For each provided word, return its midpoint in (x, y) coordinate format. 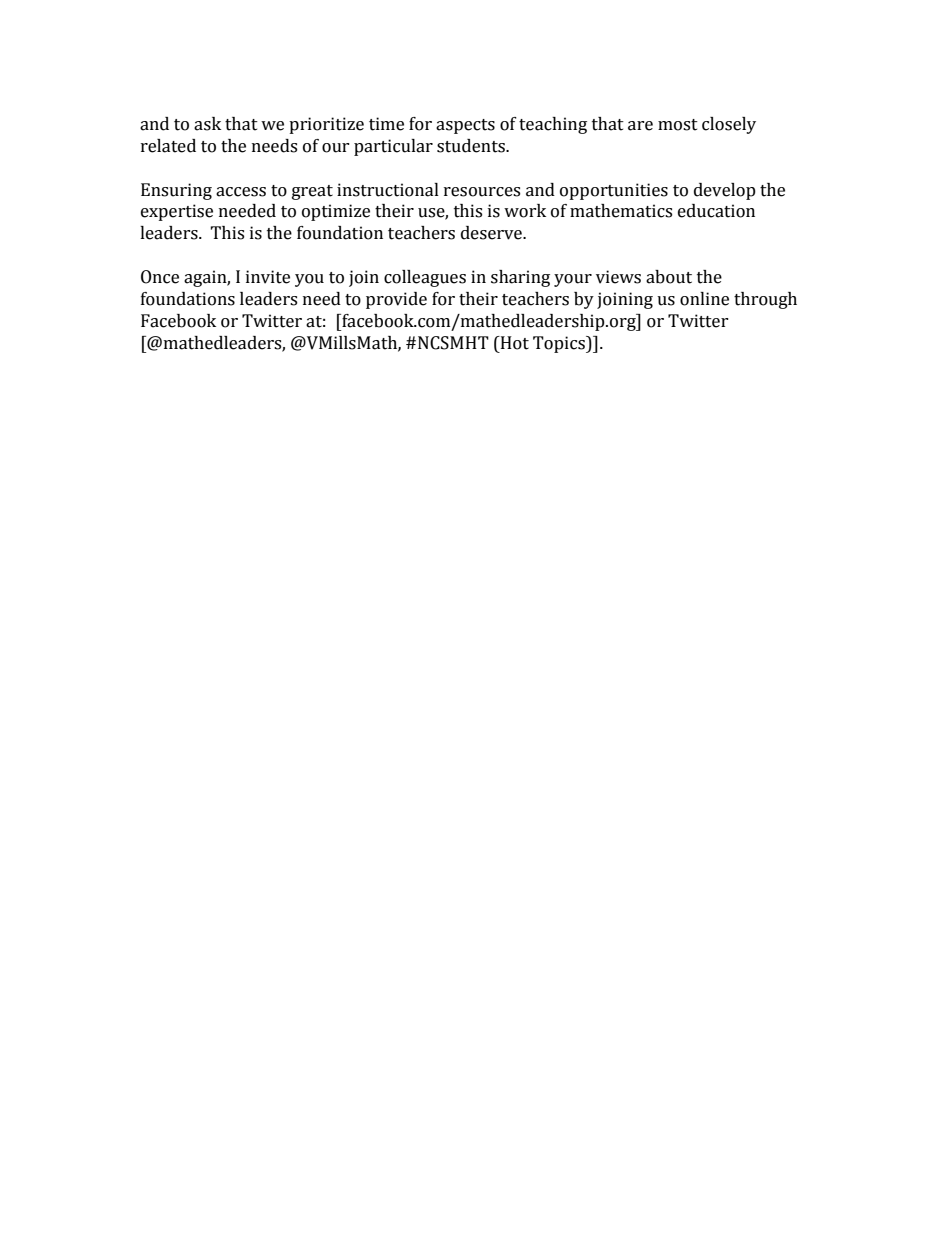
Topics (560, 344)
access (241, 192)
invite (268, 277)
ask (207, 124)
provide (396, 300)
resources (482, 192)
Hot (513, 343)
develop (725, 191)
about (669, 277)
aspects (465, 126)
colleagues (425, 278)
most (678, 125)
